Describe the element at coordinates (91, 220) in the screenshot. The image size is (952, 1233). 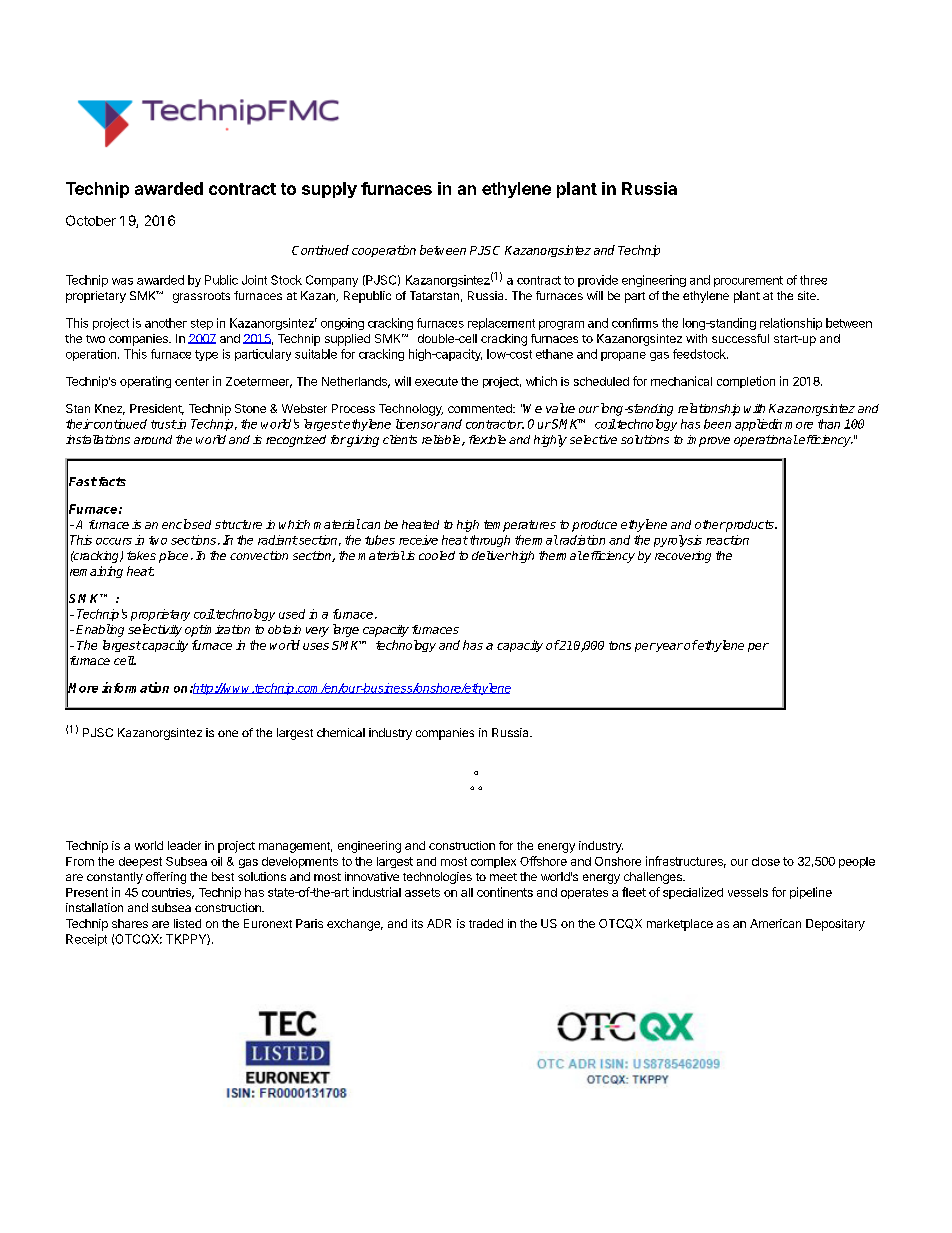
I see `October` at that location.
